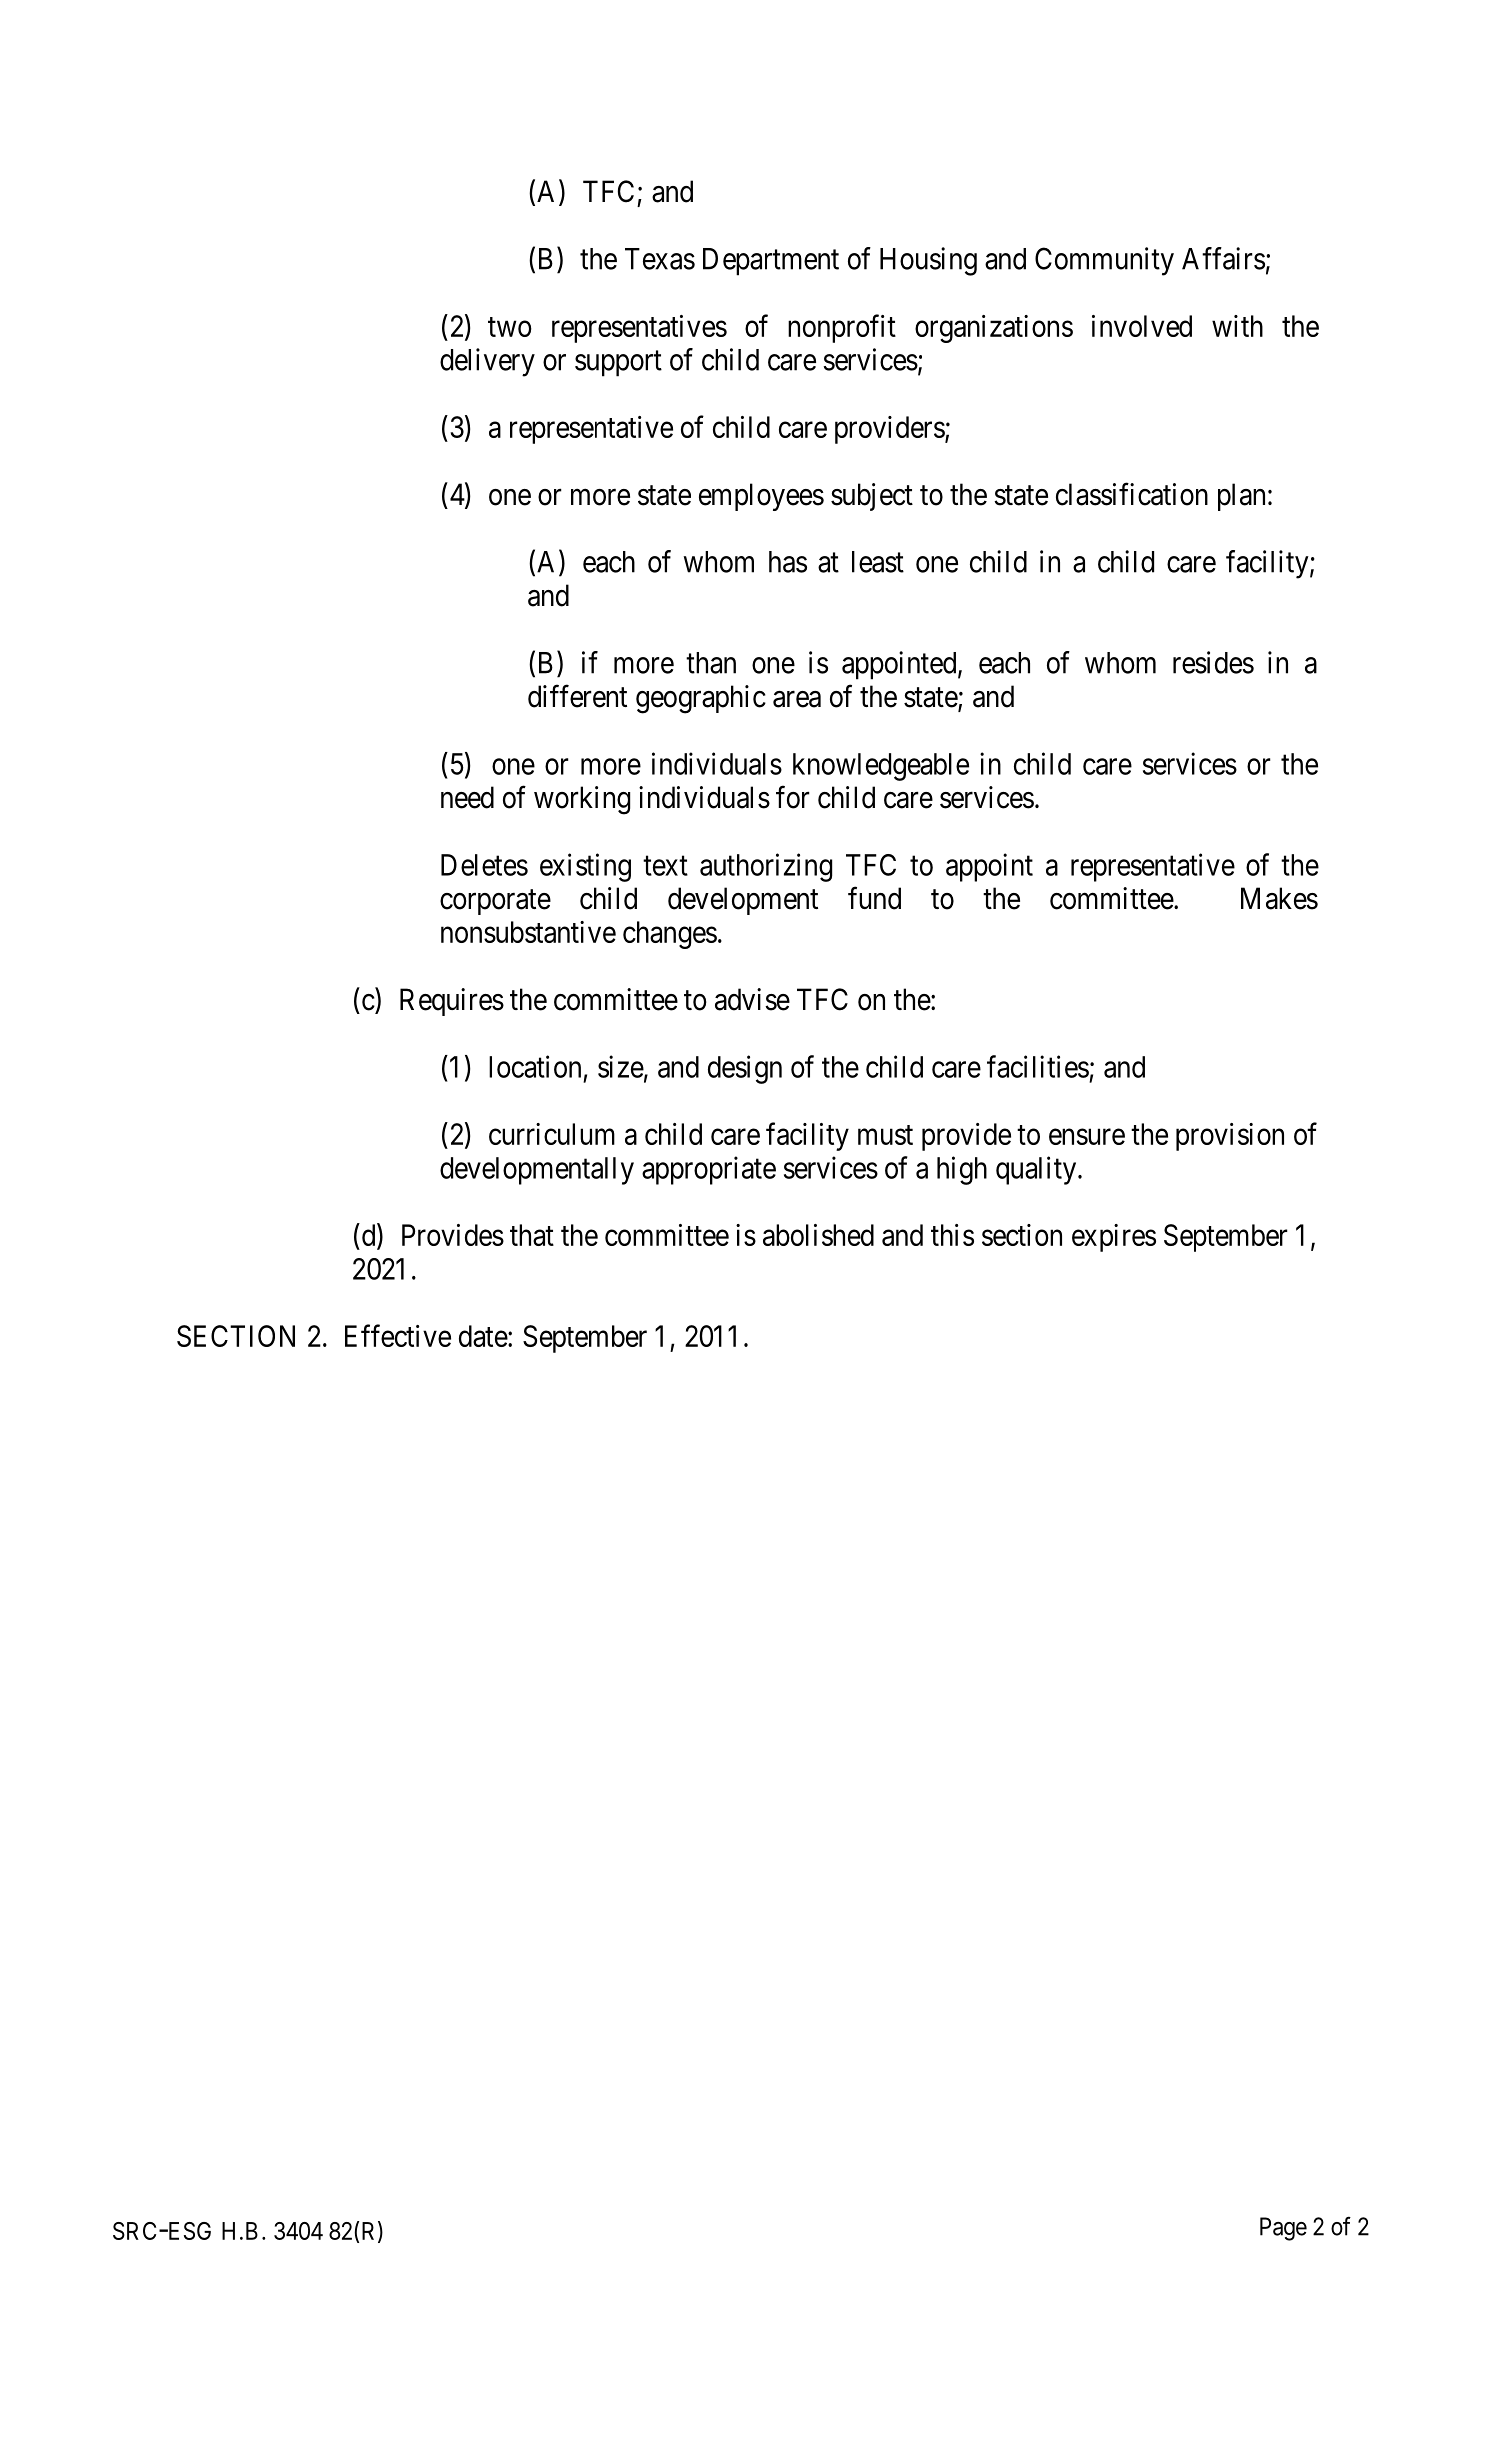 Image resolution: width=1493 pixels, height=2459 pixels. What do you see at coordinates (1283, 2229) in the screenshot?
I see `Page` at bounding box center [1283, 2229].
